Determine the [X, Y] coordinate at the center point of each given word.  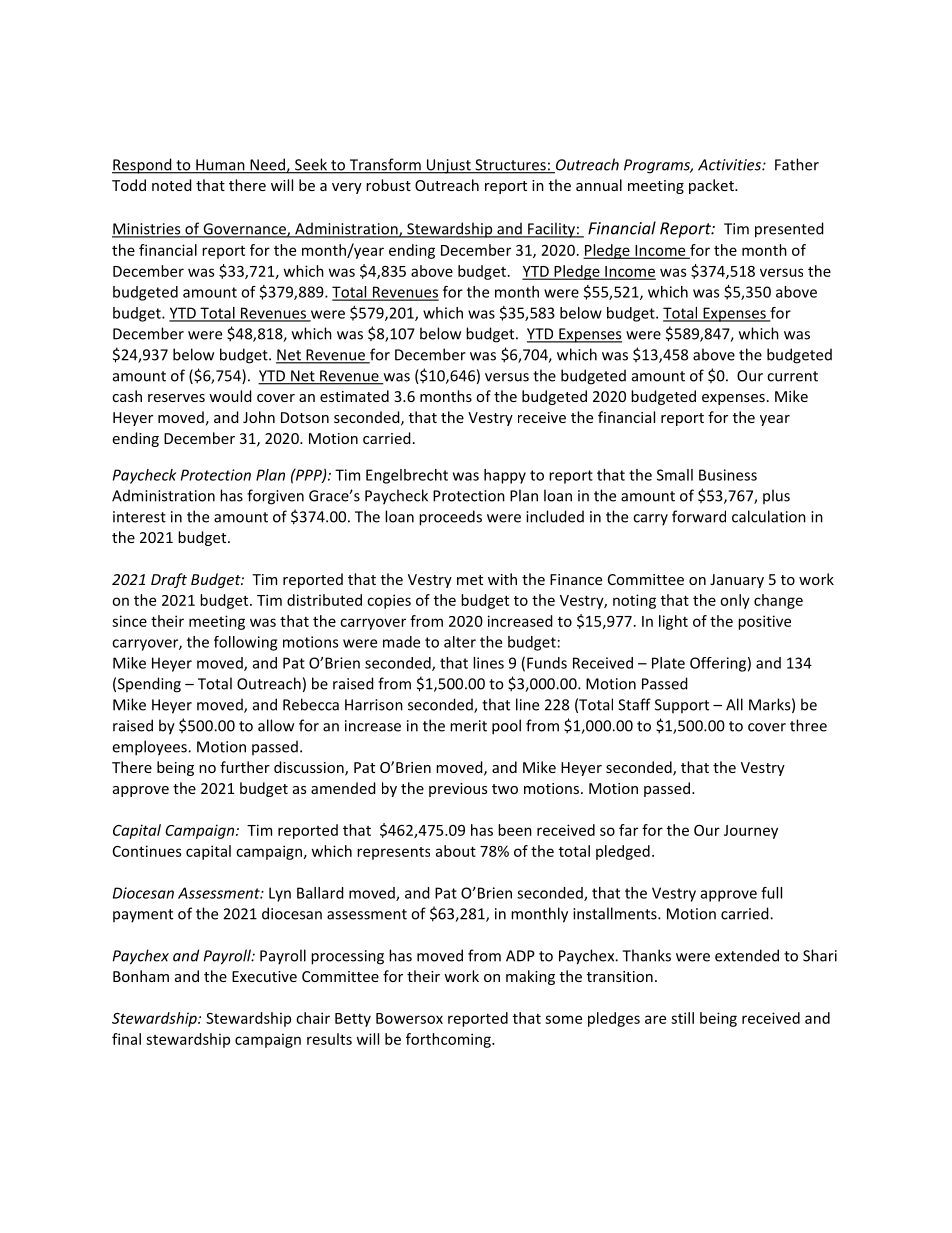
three [808, 725]
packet [712, 186]
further [245, 767]
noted [172, 185]
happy [505, 476]
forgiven [275, 497]
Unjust [449, 166]
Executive [264, 976]
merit [468, 726]
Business [728, 475]
